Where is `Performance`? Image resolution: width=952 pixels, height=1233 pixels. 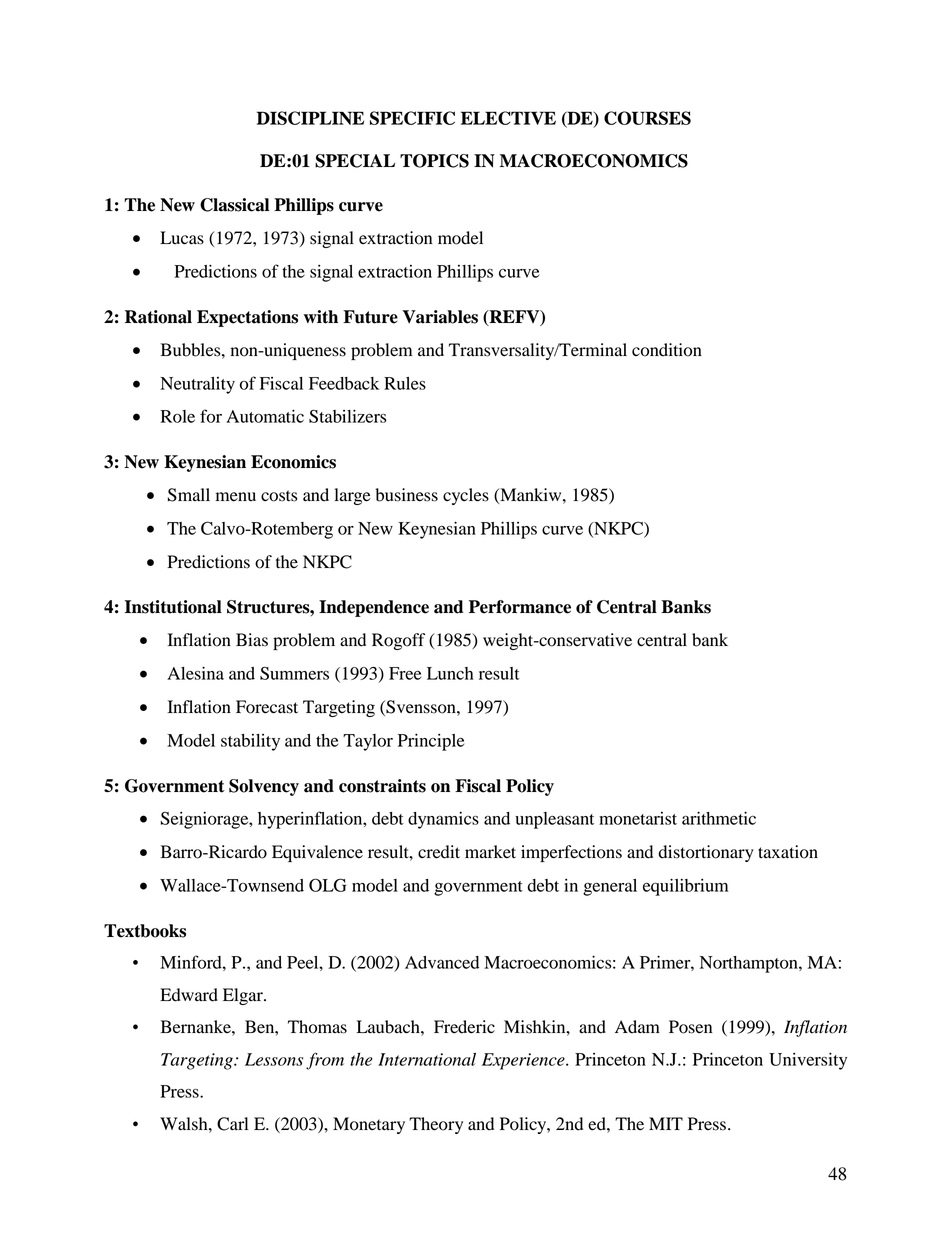 Performance is located at coordinates (520, 607).
